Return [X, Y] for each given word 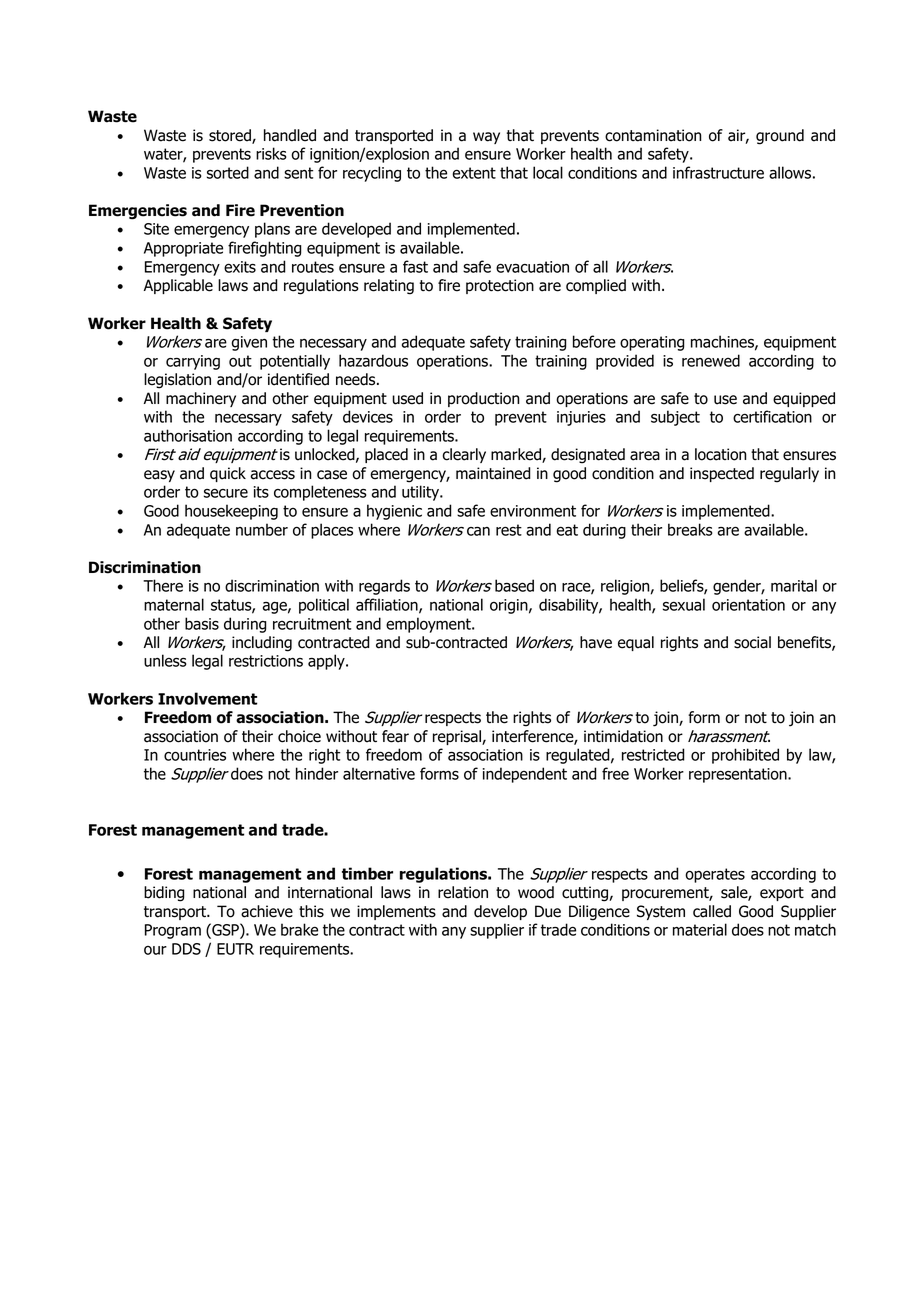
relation [463, 892]
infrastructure [718, 172]
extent [474, 173]
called [712, 911]
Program [173, 931]
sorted [228, 172]
